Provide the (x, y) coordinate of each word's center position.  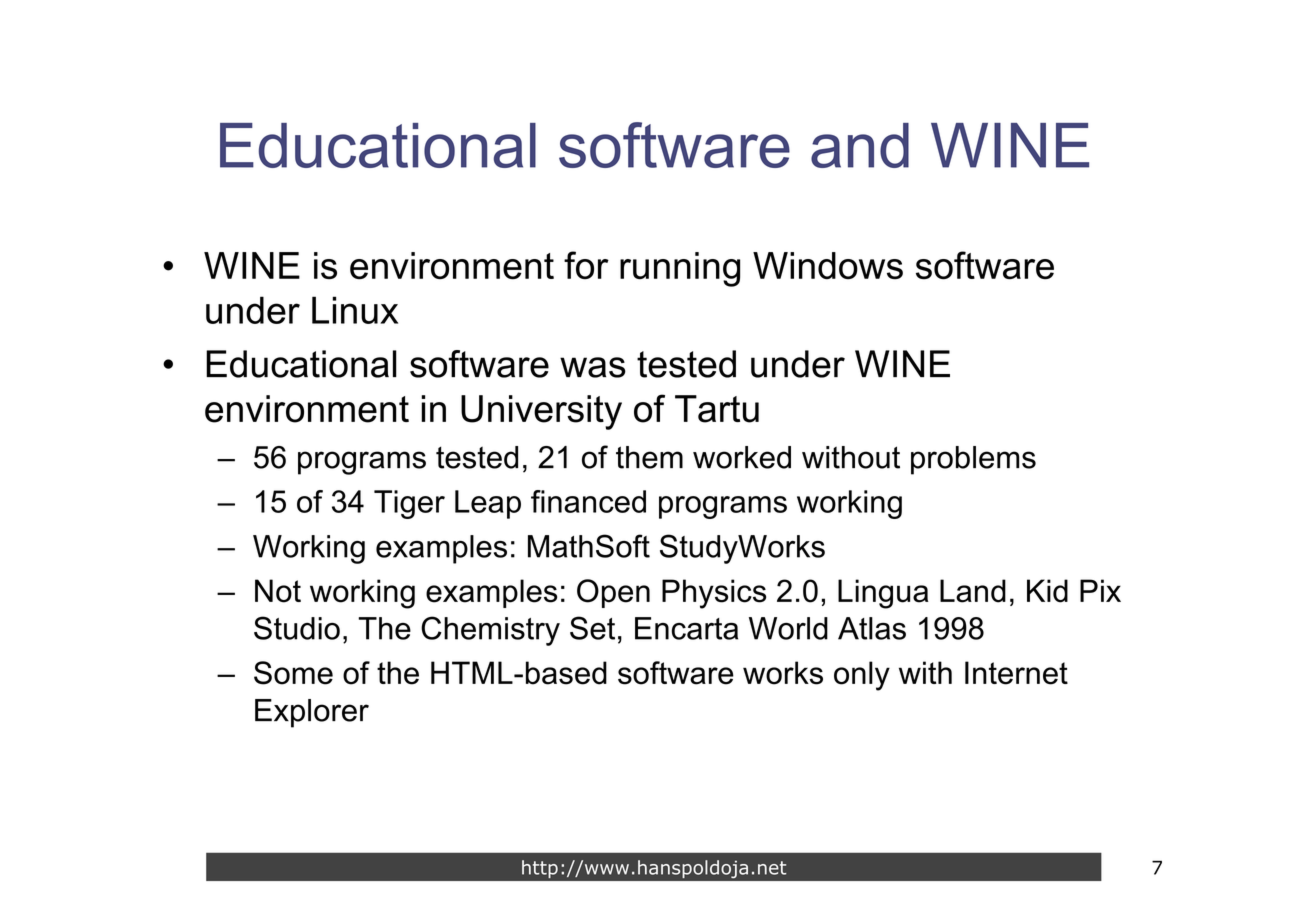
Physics (714, 594)
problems (973, 460)
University (541, 412)
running (680, 269)
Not (278, 591)
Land (973, 591)
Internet (1016, 673)
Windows (828, 266)
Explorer (312, 713)
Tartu (717, 409)
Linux (355, 310)
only (862, 676)
